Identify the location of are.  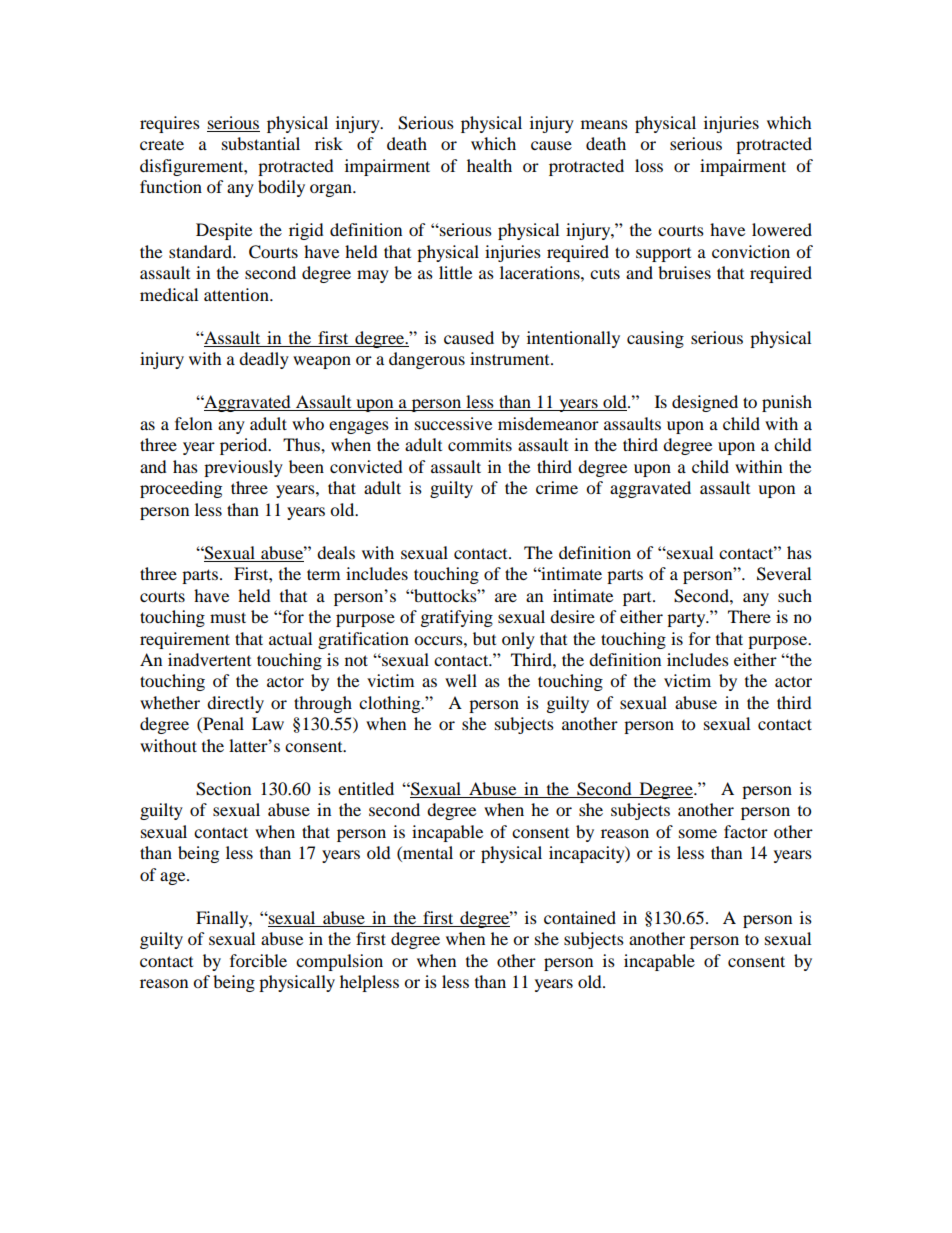
(506, 597).
